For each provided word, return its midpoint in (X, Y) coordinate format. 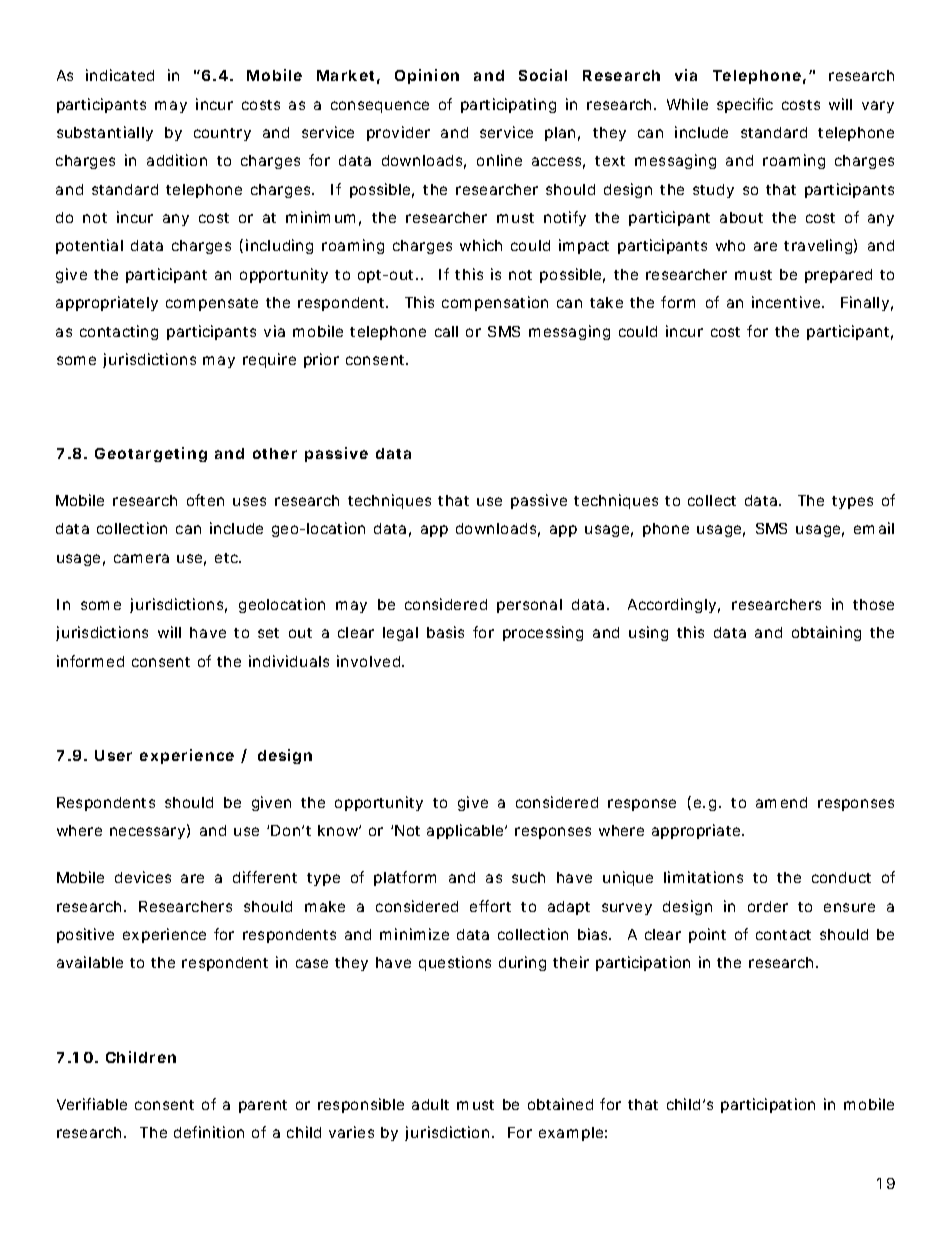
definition (209, 1132)
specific (745, 105)
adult (430, 1104)
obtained (560, 1104)
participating (508, 105)
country (222, 134)
